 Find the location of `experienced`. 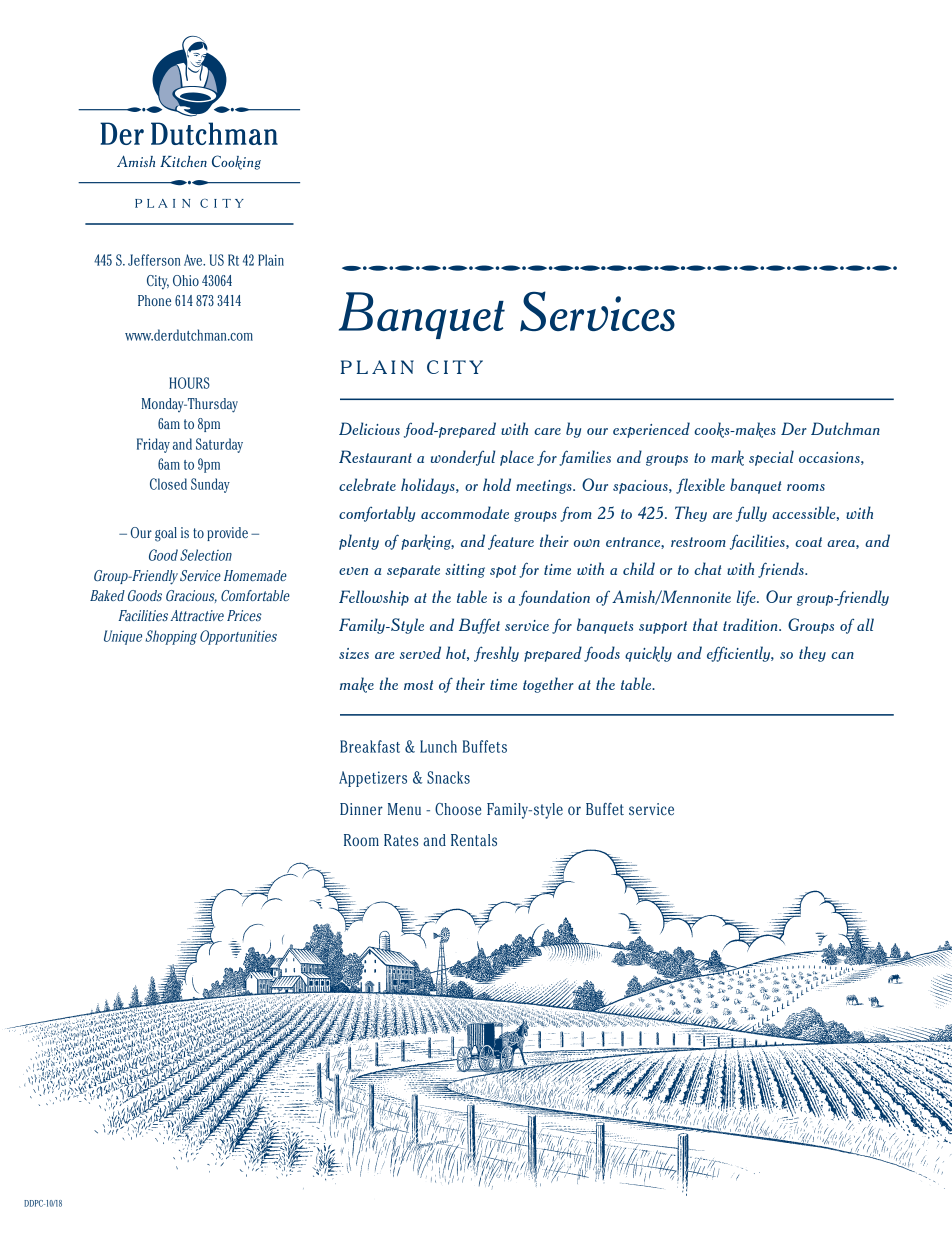

experienced is located at coordinates (651, 430).
